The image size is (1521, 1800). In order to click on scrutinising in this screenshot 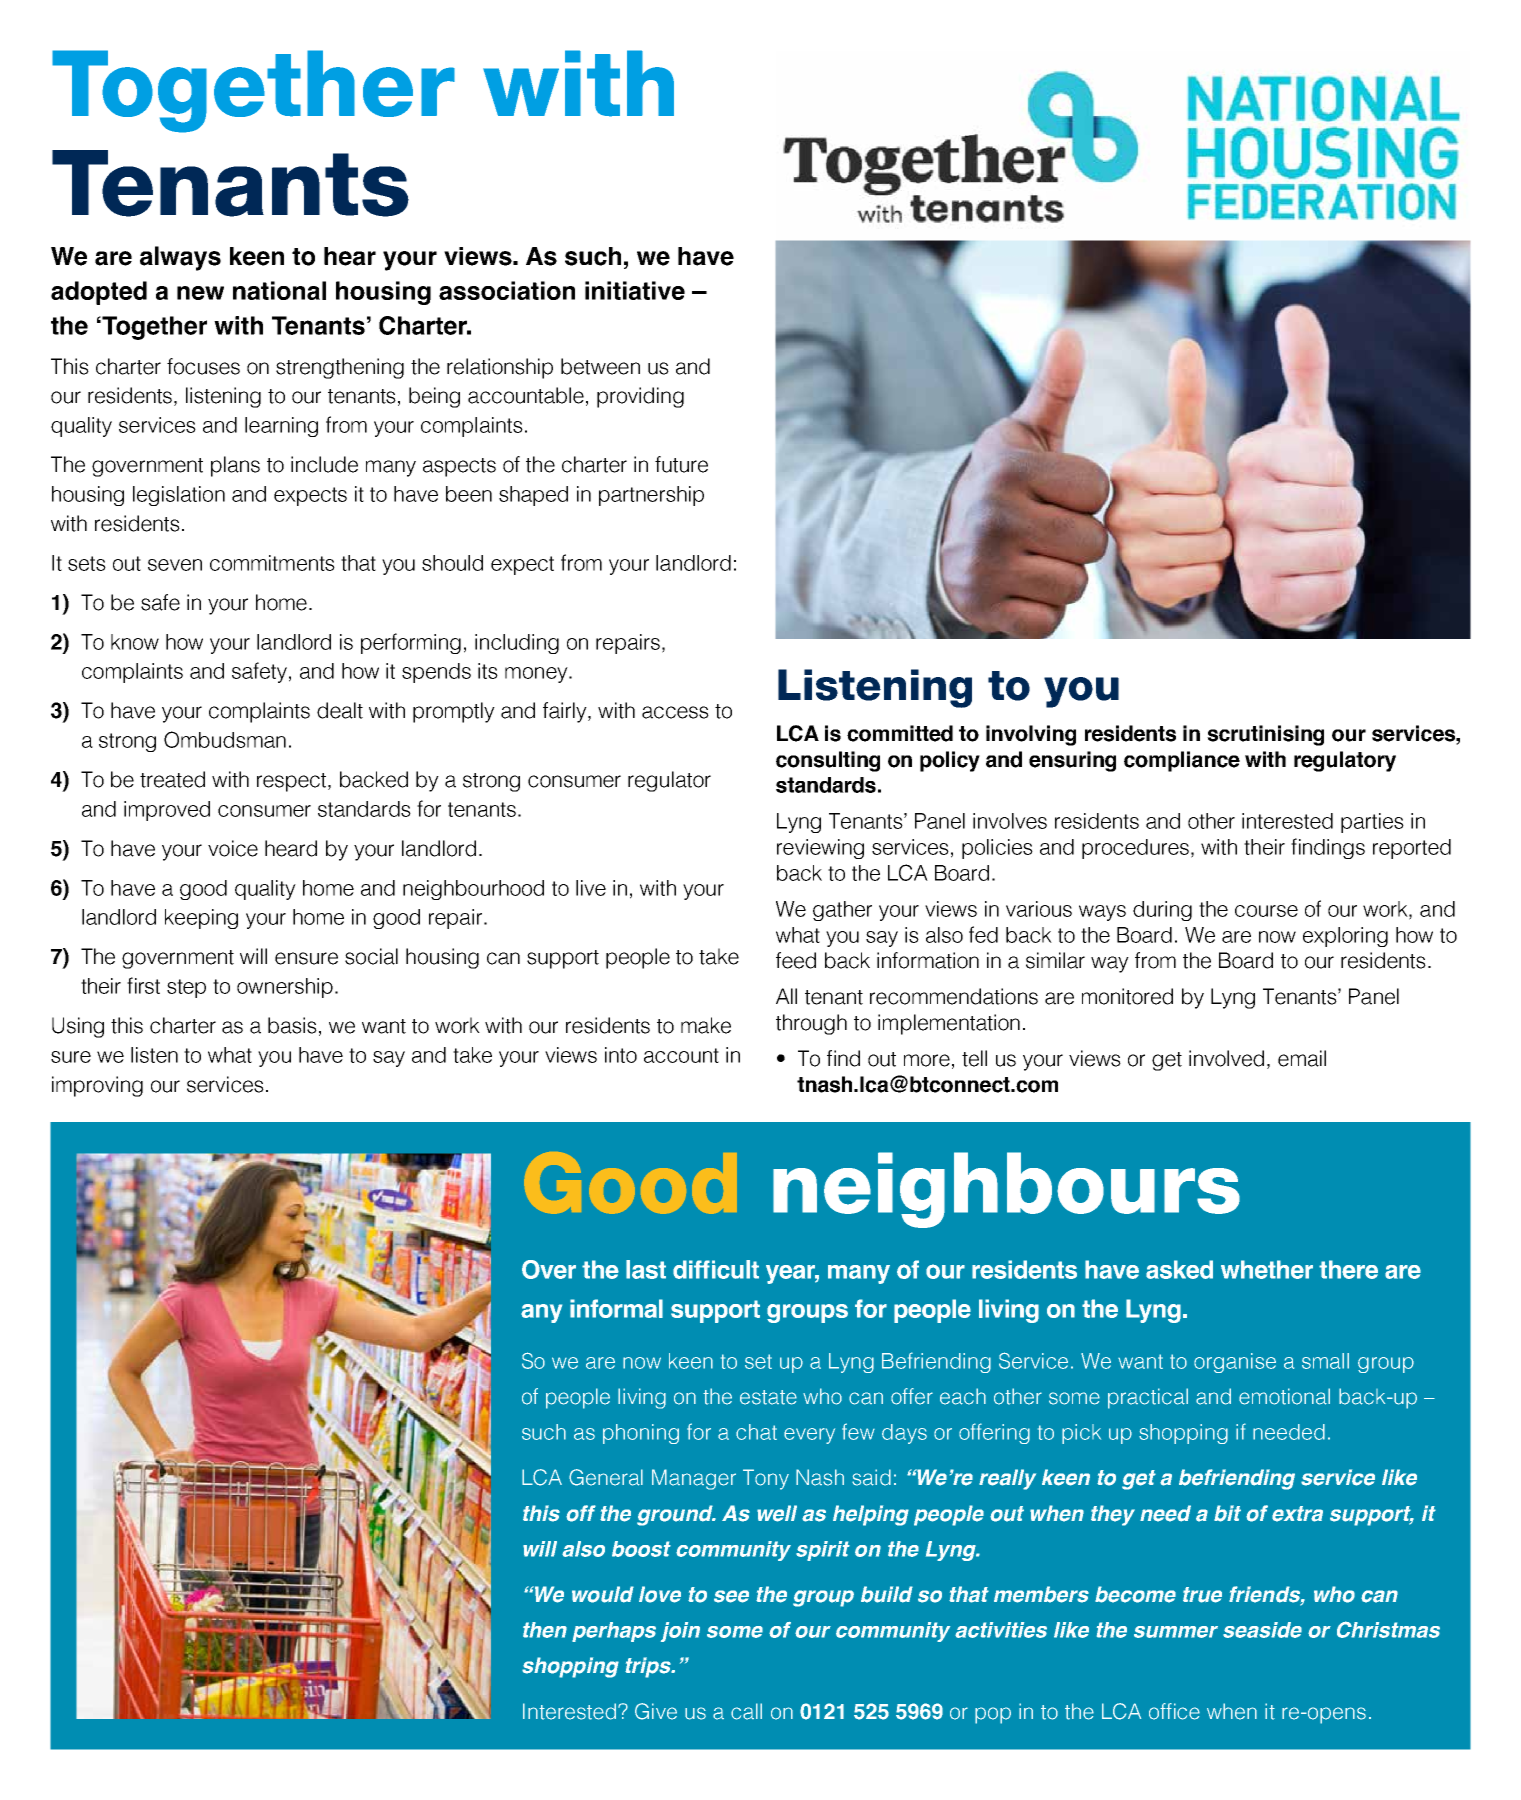, I will do `click(1265, 735)`.
